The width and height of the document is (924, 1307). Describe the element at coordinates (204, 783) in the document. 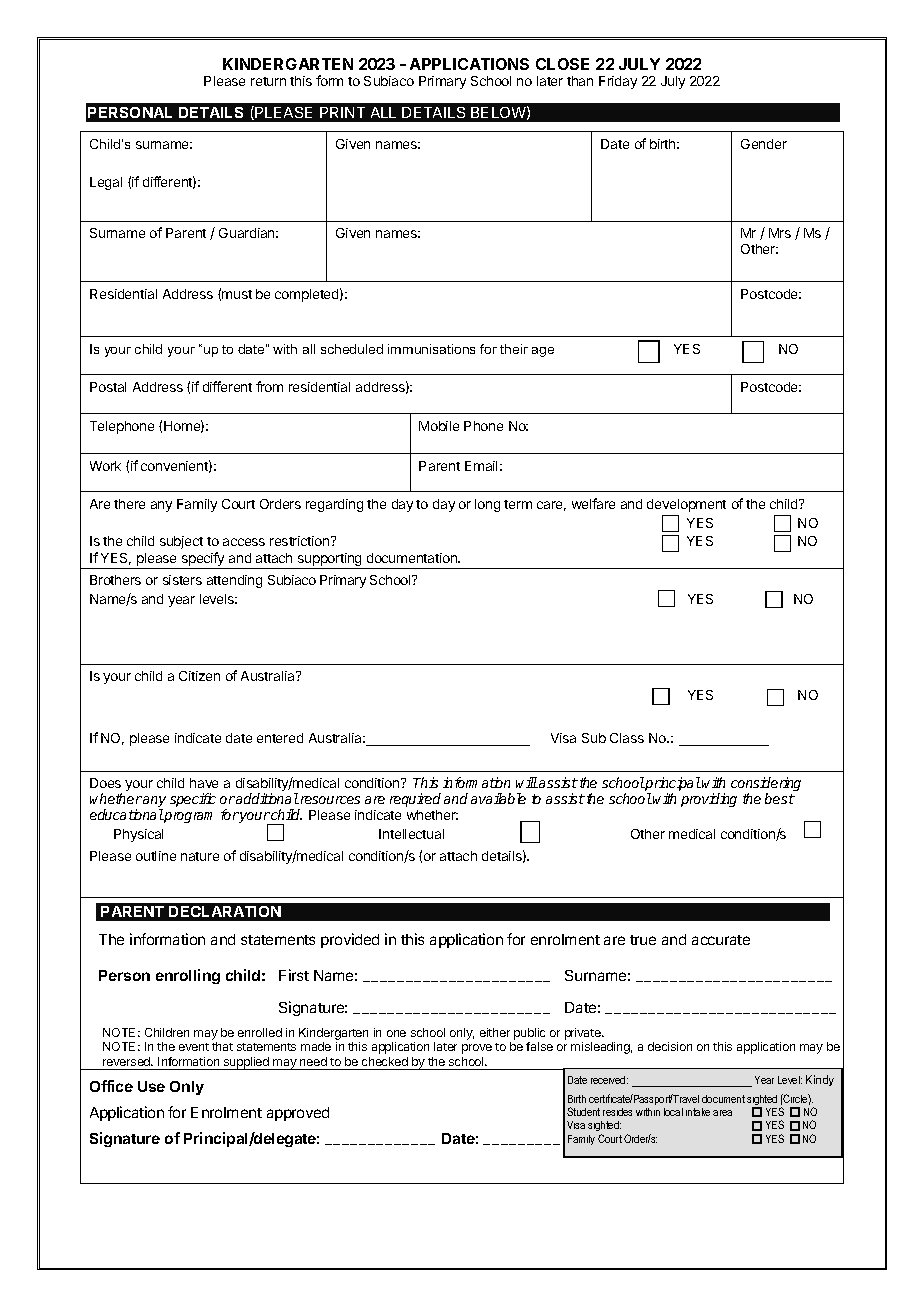

I see `have` at that location.
